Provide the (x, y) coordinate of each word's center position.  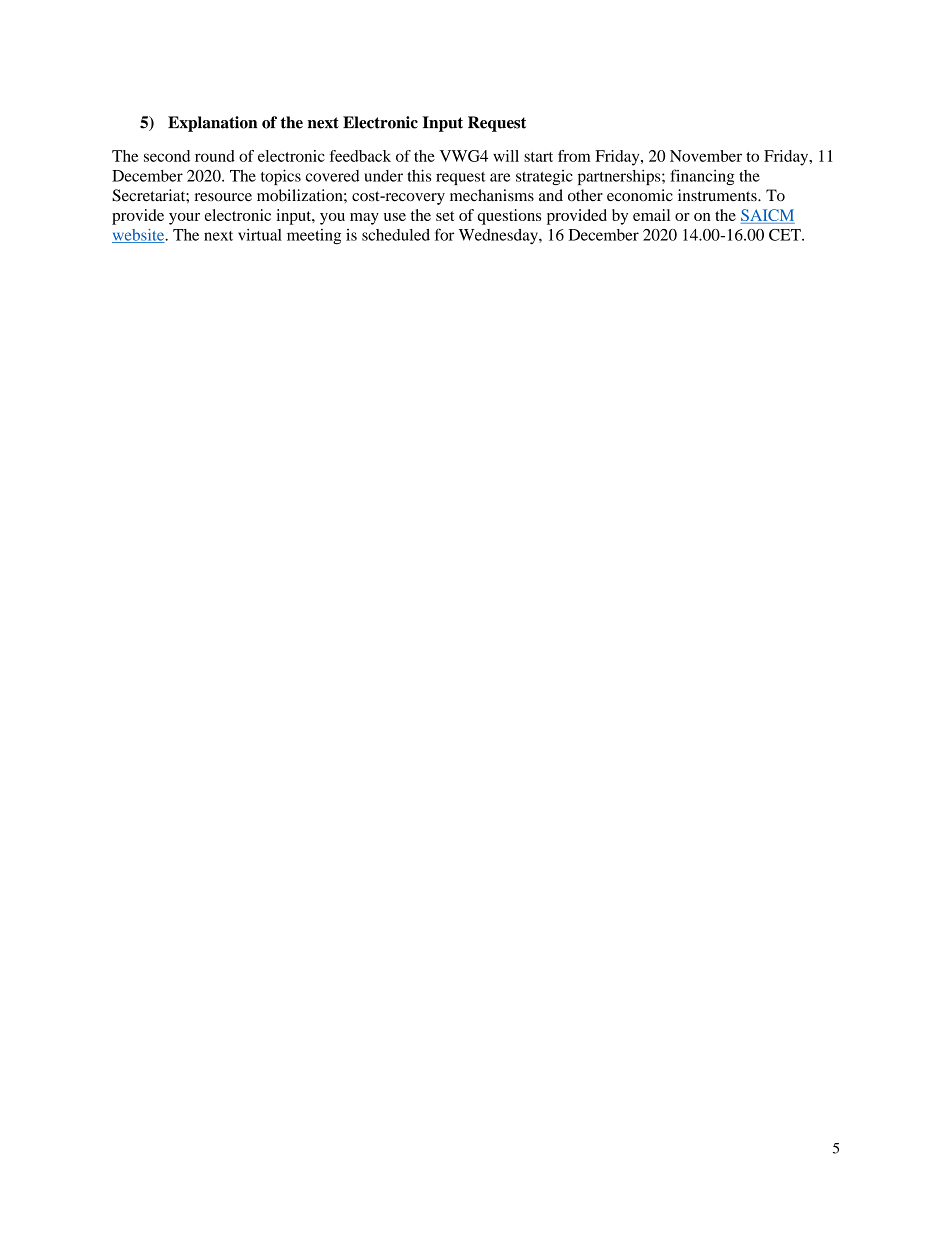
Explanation (212, 124)
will (506, 156)
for (444, 234)
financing (703, 177)
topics (281, 177)
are (500, 177)
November (706, 156)
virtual (260, 235)
